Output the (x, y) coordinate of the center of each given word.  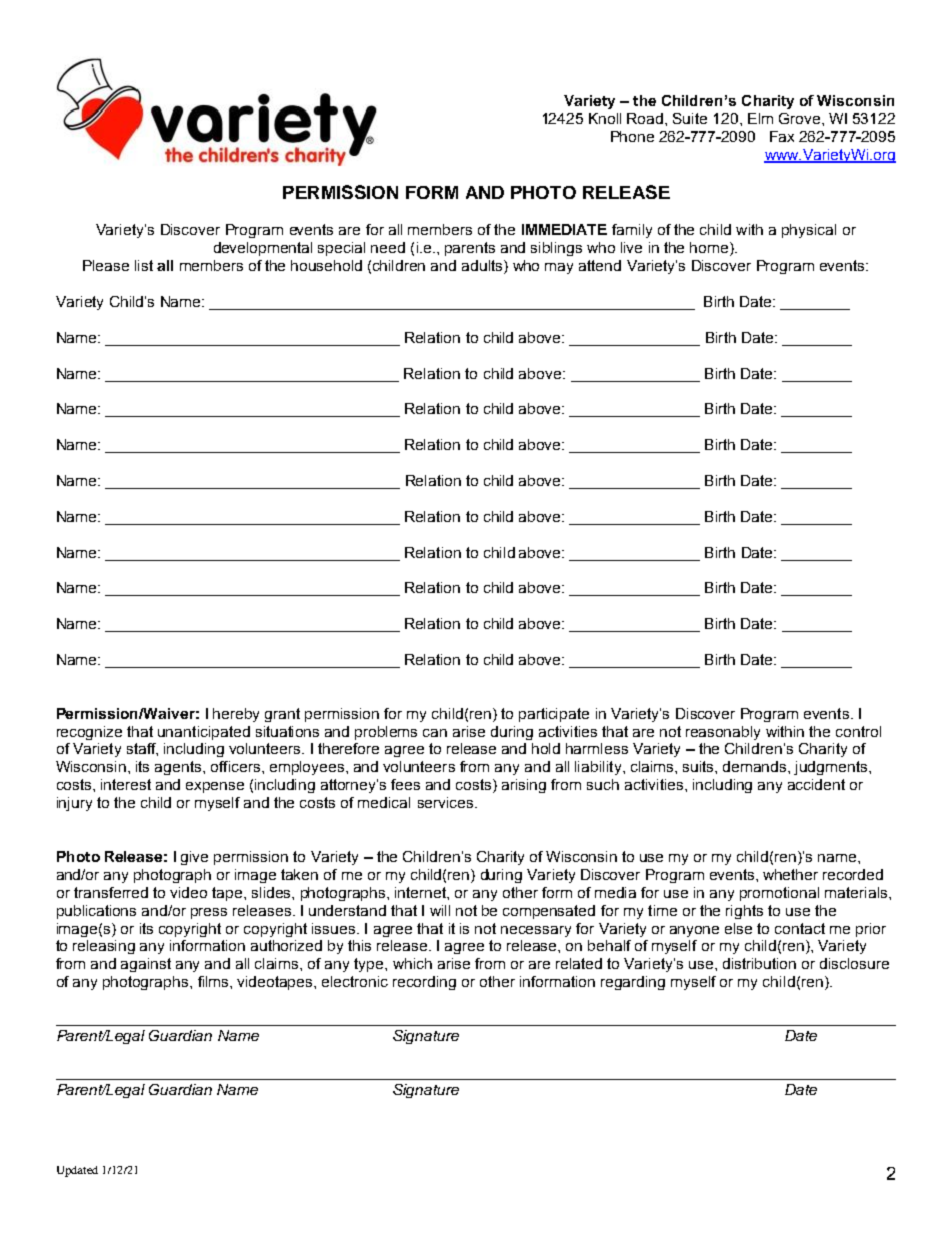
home (710, 249)
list (144, 265)
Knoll (605, 118)
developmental (263, 249)
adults (483, 267)
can (435, 733)
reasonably (723, 733)
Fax (782, 136)
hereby (236, 715)
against (146, 965)
